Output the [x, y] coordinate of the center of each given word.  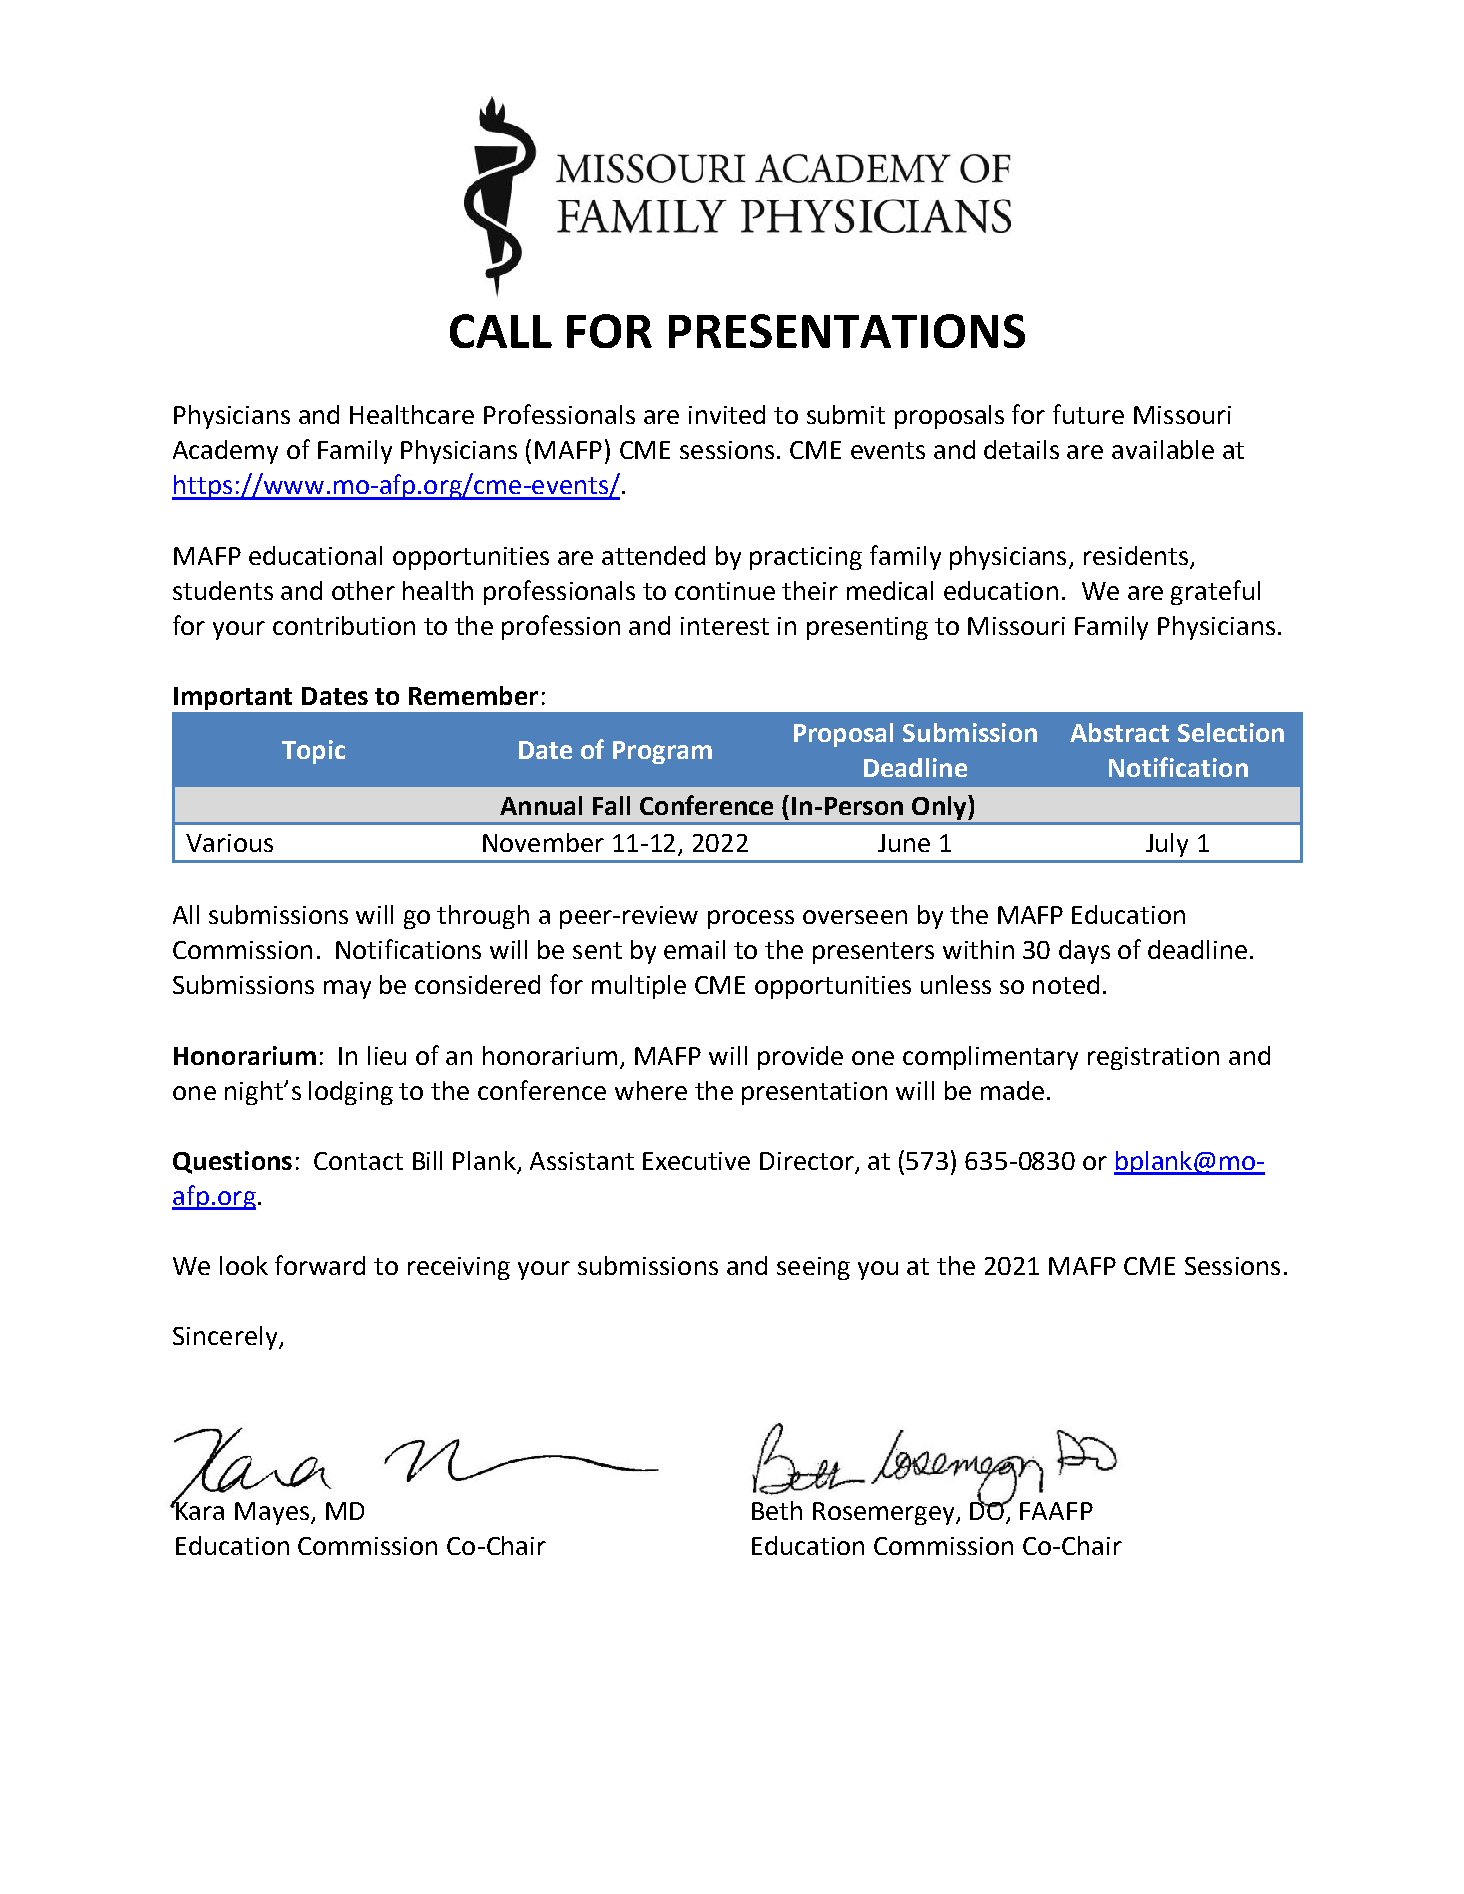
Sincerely [226, 1338]
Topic [313, 752]
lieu [387, 1055]
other [363, 590]
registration [1153, 1058]
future [1088, 414]
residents [1136, 555]
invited [727, 414]
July [1167, 845]
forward [320, 1265]
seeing [813, 1268]
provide [800, 1058]
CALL [501, 331]
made [1012, 1090]
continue [725, 591]
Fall [611, 805]
